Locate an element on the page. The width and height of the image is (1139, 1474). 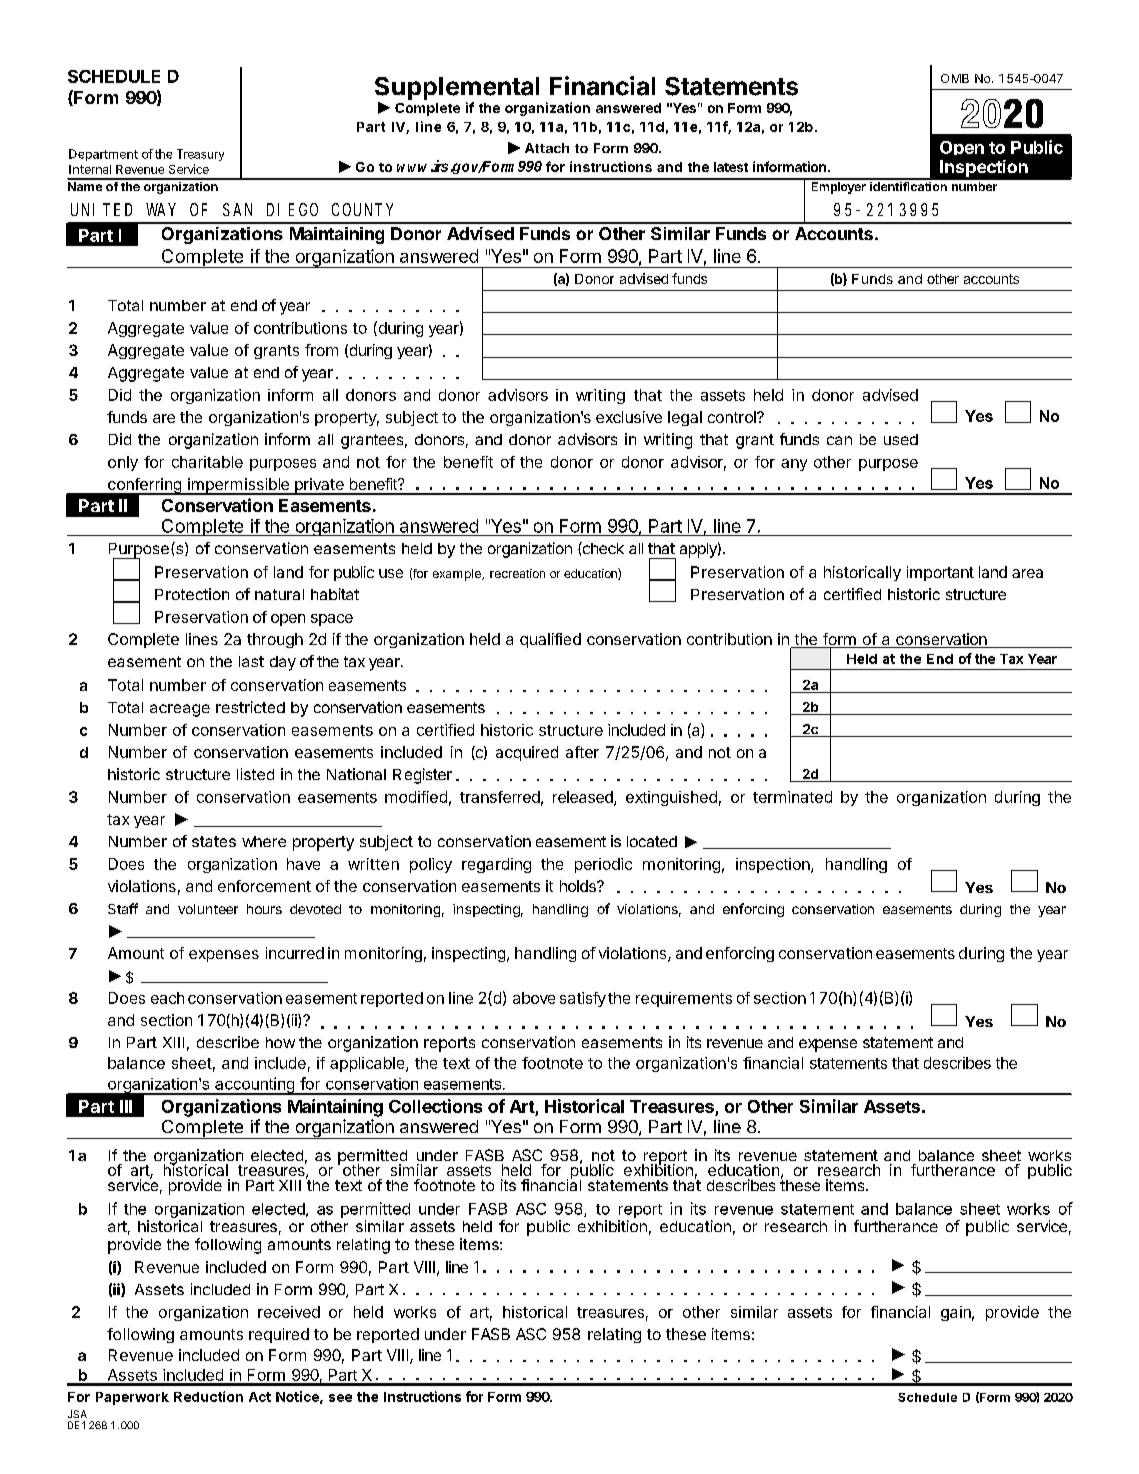
acreage is located at coordinates (180, 710).
